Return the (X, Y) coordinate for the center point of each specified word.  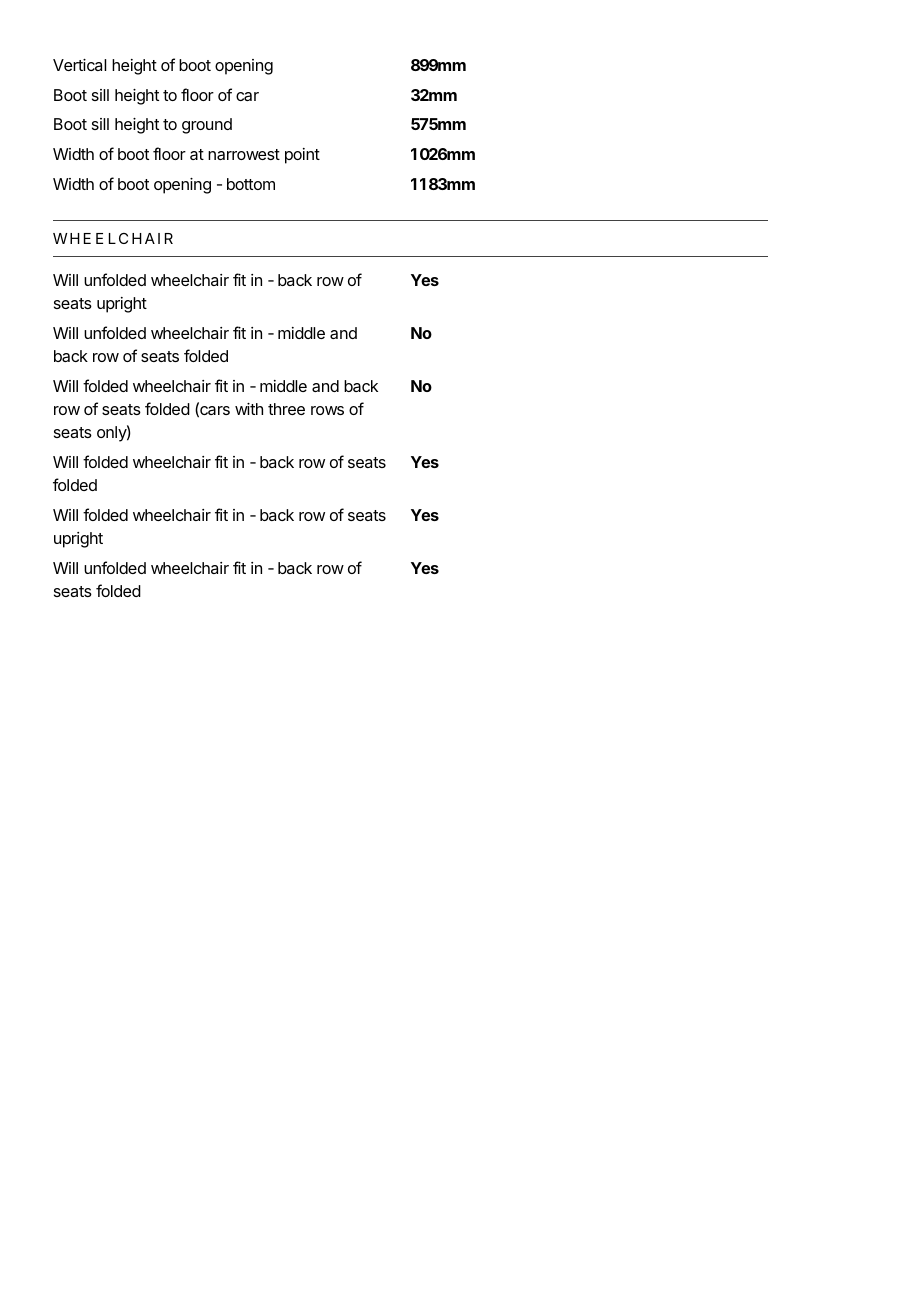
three (286, 409)
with (249, 409)
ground (207, 126)
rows (327, 410)
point (302, 156)
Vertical (79, 65)
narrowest (244, 154)
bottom (251, 184)
